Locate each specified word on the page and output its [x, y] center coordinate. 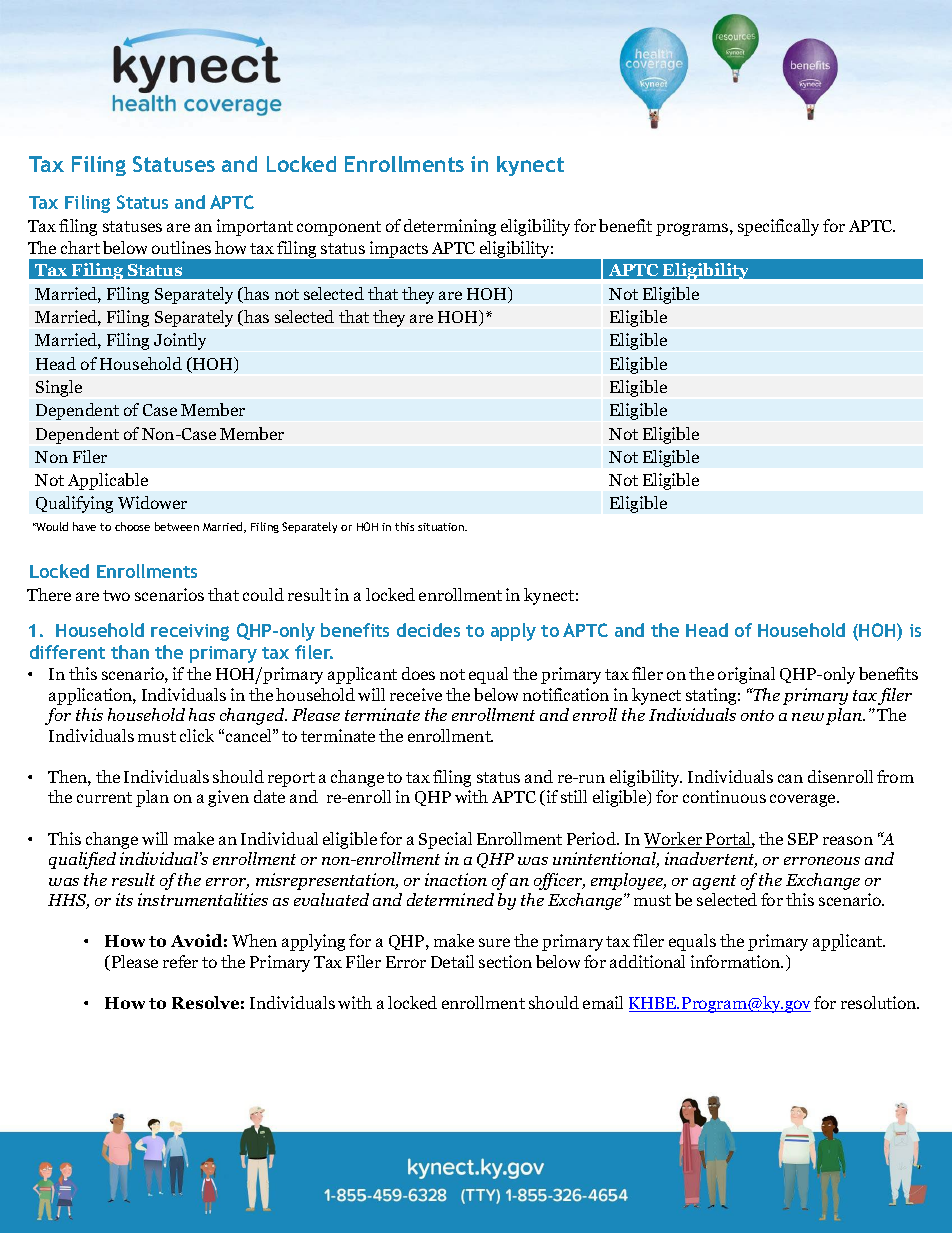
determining [450, 227]
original [746, 675]
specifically [778, 227]
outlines [181, 247]
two [116, 595]
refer [180, 961]
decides [428, 630]
